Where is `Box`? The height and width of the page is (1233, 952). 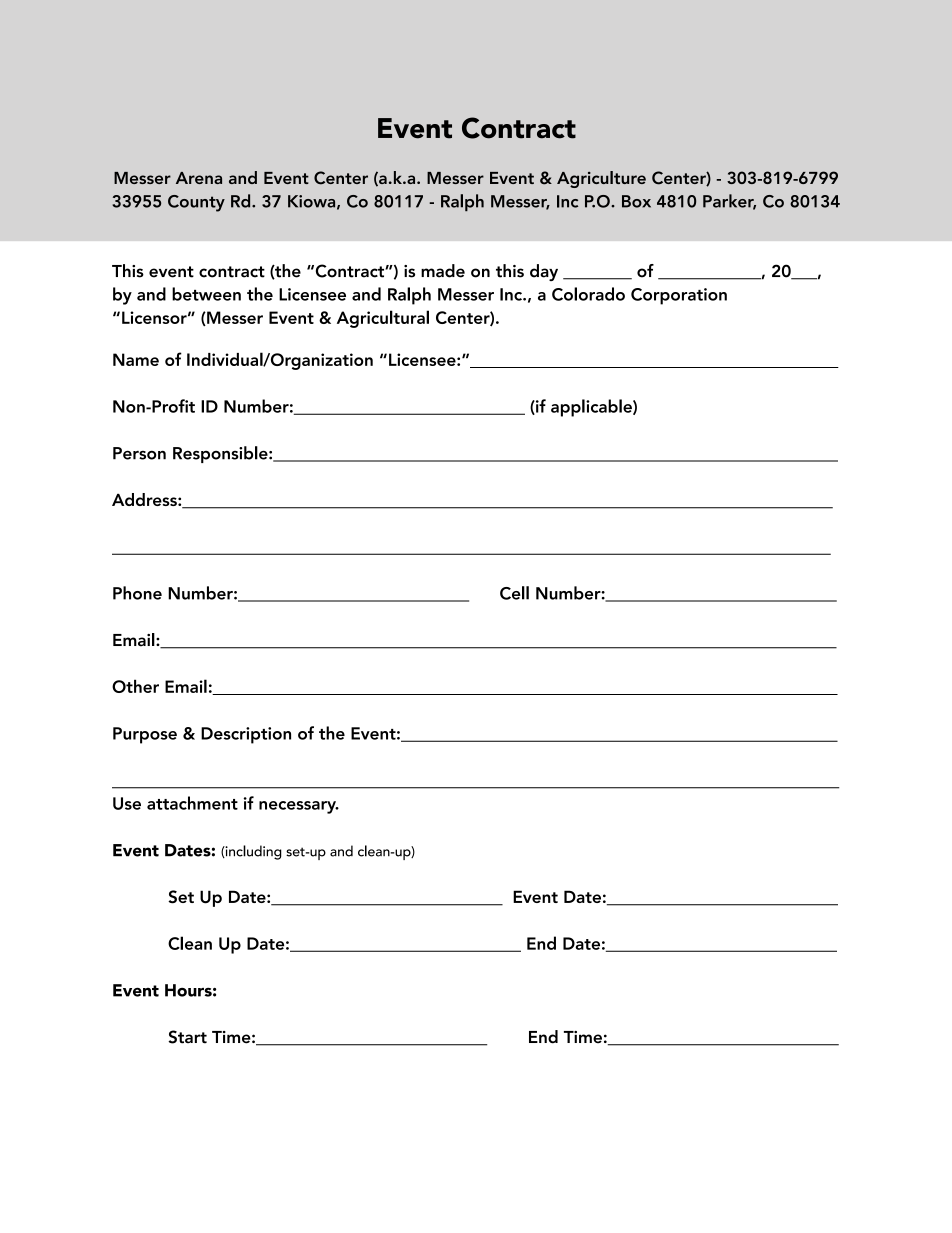
Box is located at coordinates (636, 201).
